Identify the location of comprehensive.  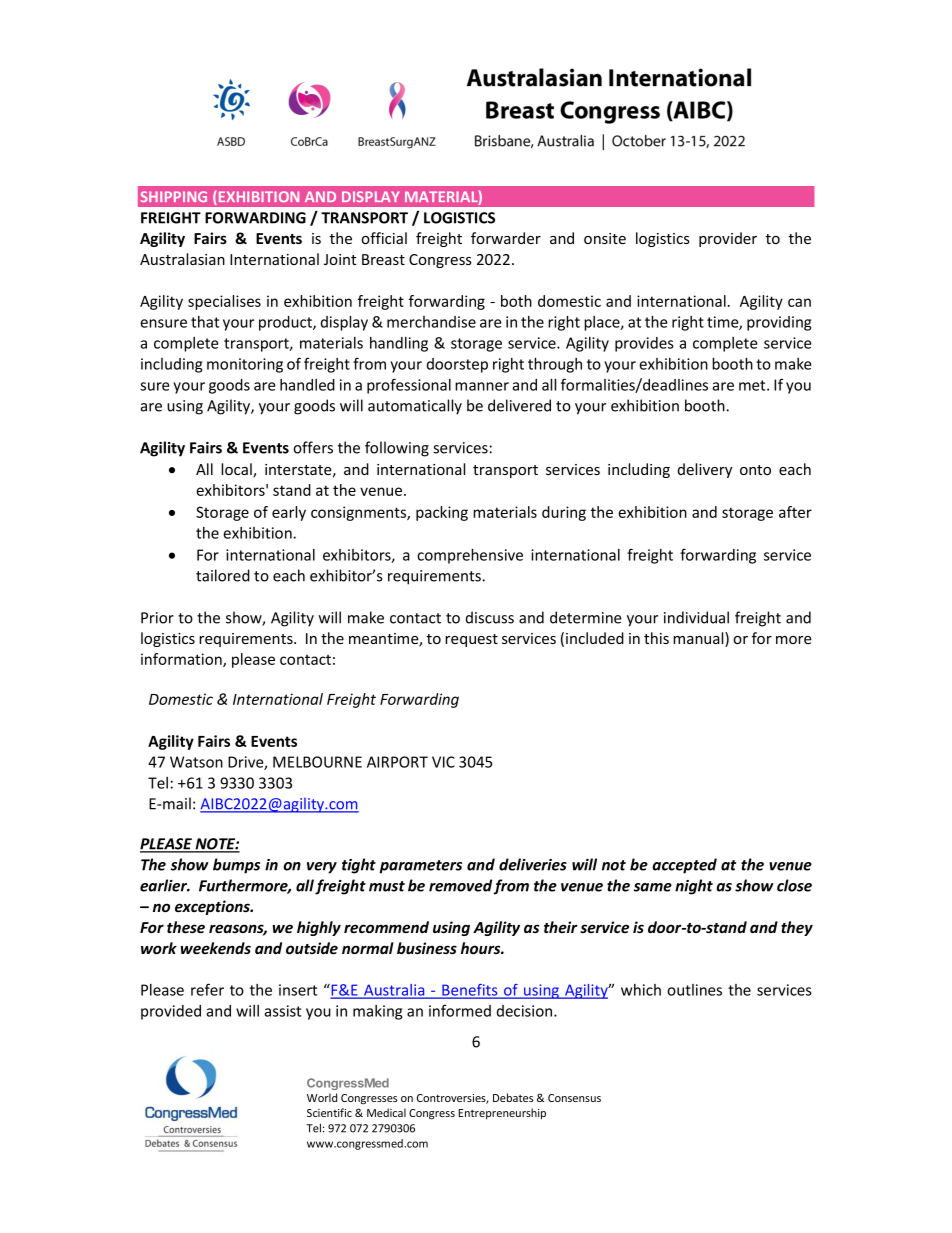
(470, 556).
